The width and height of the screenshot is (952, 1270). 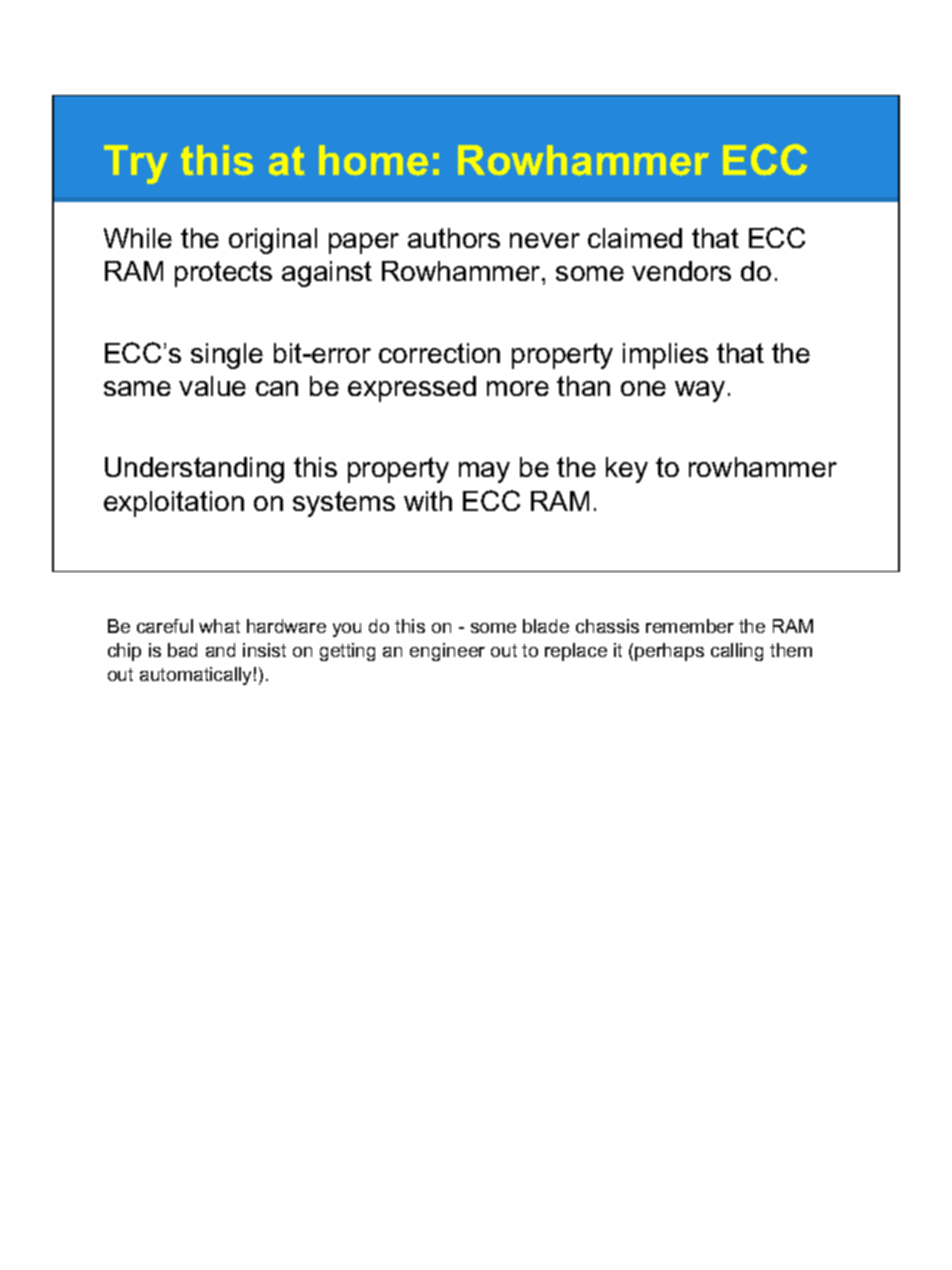 What do you see at coordinates (681, 271) in the screenshot?
I see `vendors` at bounding box center [681, 271].
